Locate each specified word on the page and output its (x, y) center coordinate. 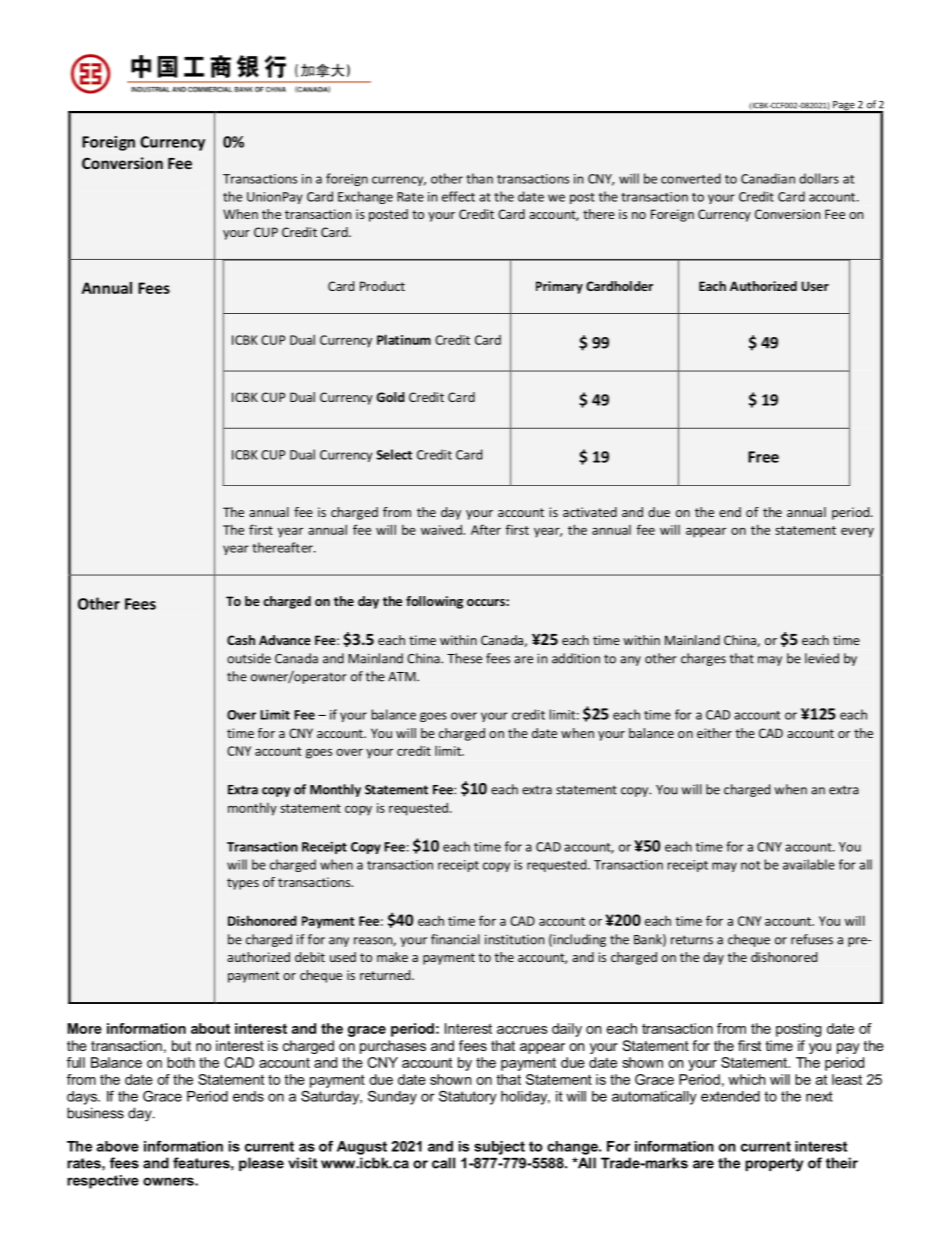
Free (763, 457)
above (118, 1146)
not (750, 865)
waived (442, 530)
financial (455, 939)
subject (499, 1148)
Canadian (768, 178)
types (243, 884)
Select (394, 454)
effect (458, 196)
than (479, 178)
